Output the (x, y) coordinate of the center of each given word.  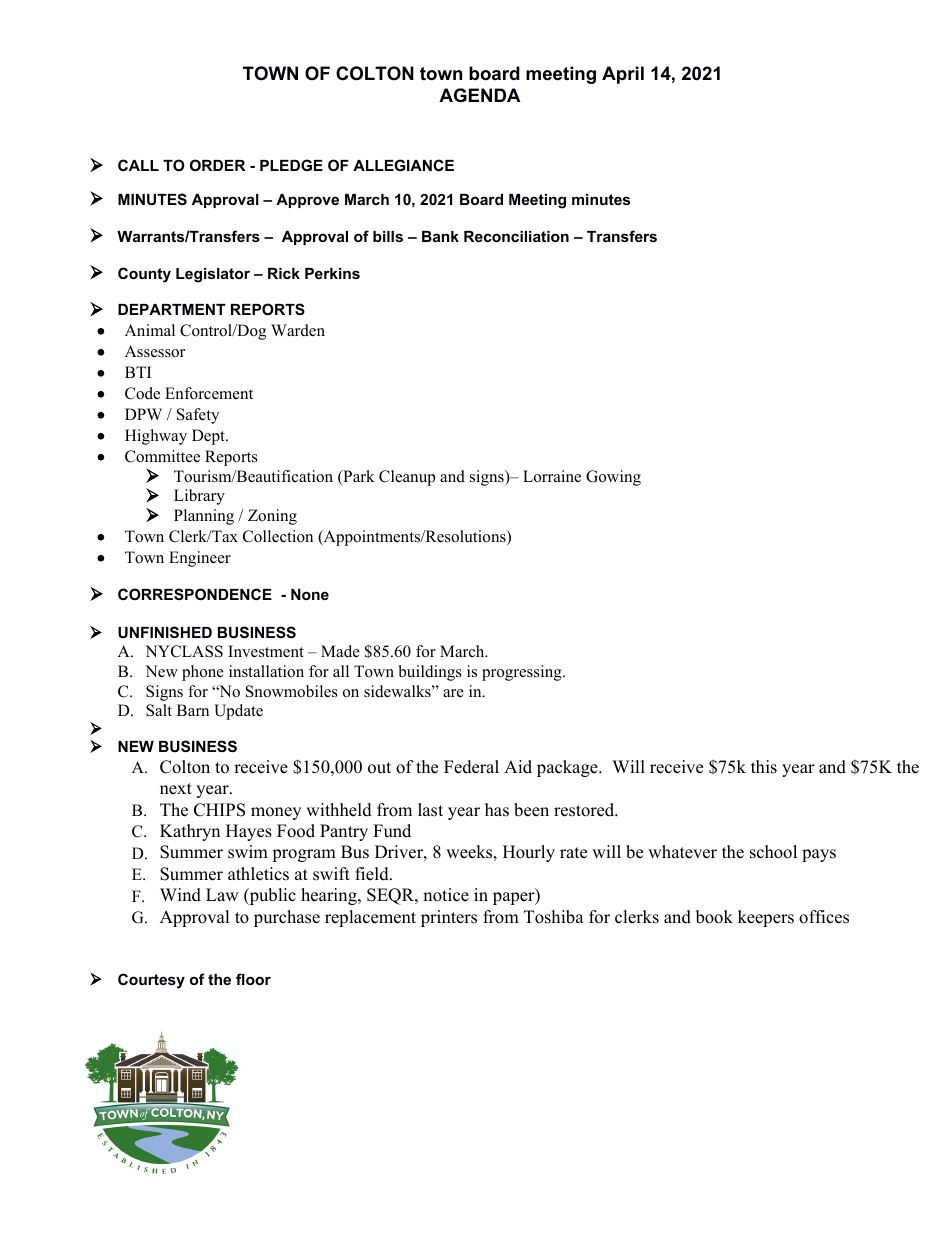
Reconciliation (516, 236)
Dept (209, 437)
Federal (471, 767)
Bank (440, 236)
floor (253, 979)
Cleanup (407, 478)
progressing (523, 673)
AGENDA (480, 95)
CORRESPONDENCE (195, 594)
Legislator (213, 275)
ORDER (217, 165)
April (623, 75)
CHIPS (219, 810)
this (764, 767)
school (773, 852)
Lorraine (552, 476)
